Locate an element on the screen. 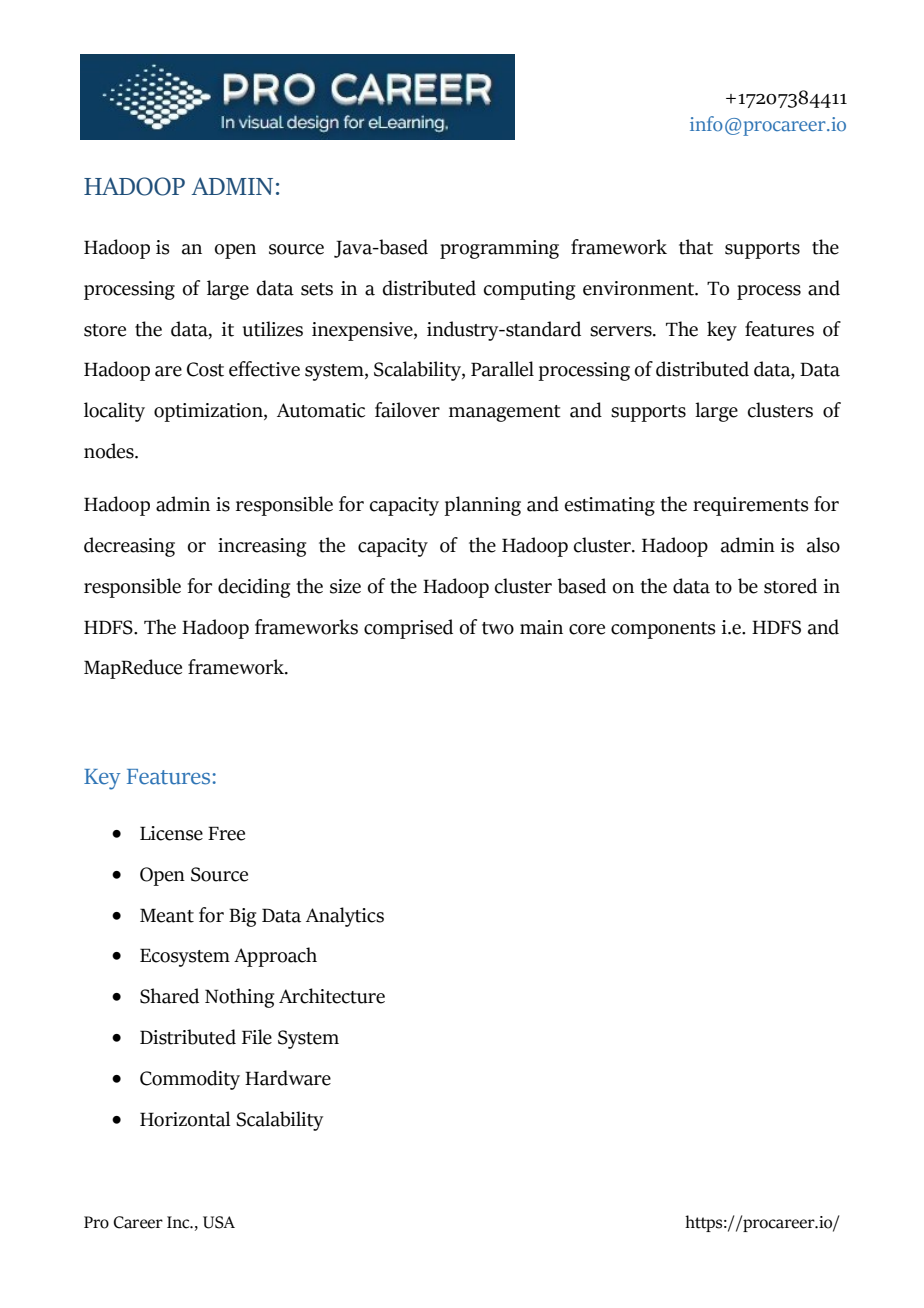 This screenshot has height=1308, width=924. Hardware is located at coordinates (288, 1078).
